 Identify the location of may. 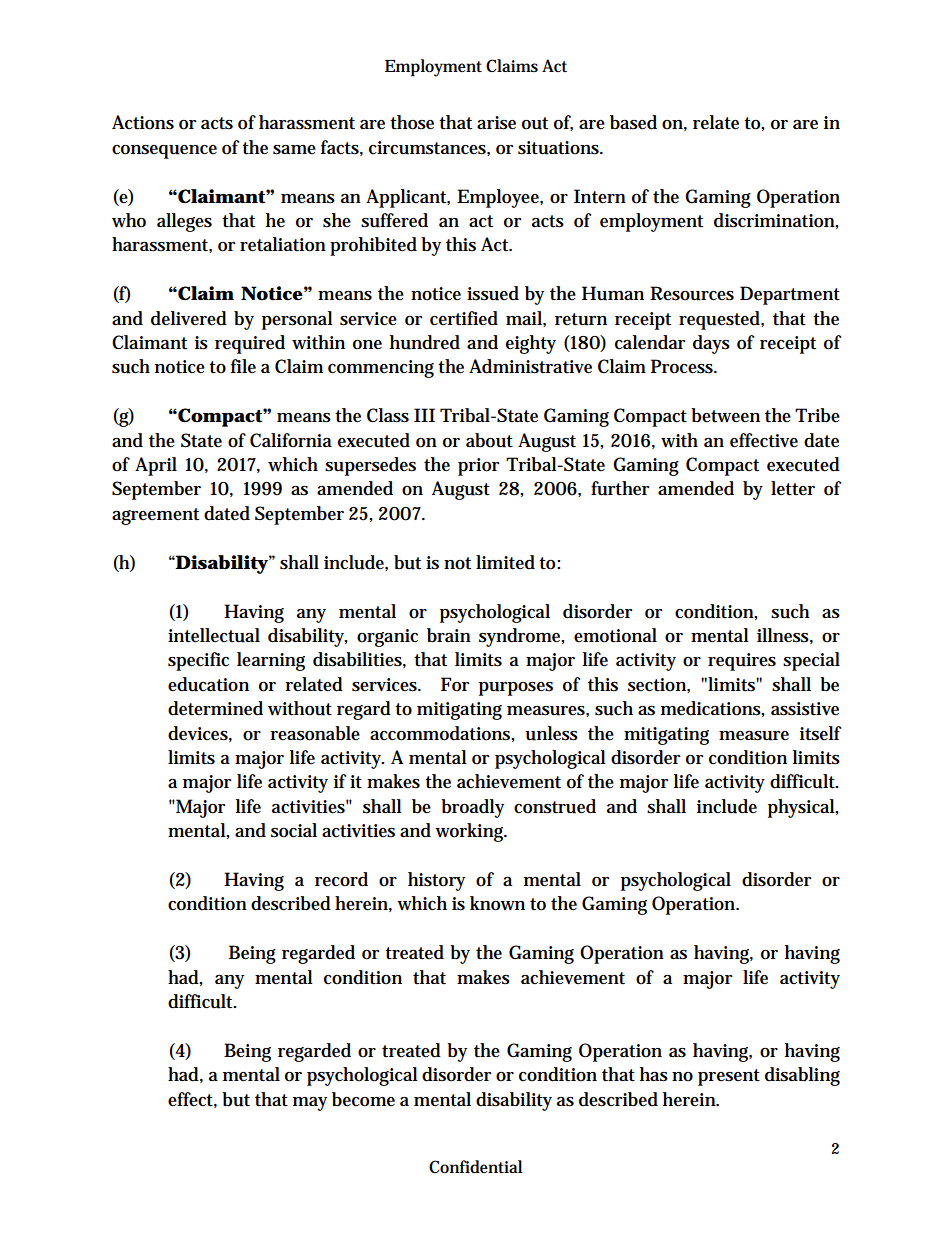
(310, 1104).
